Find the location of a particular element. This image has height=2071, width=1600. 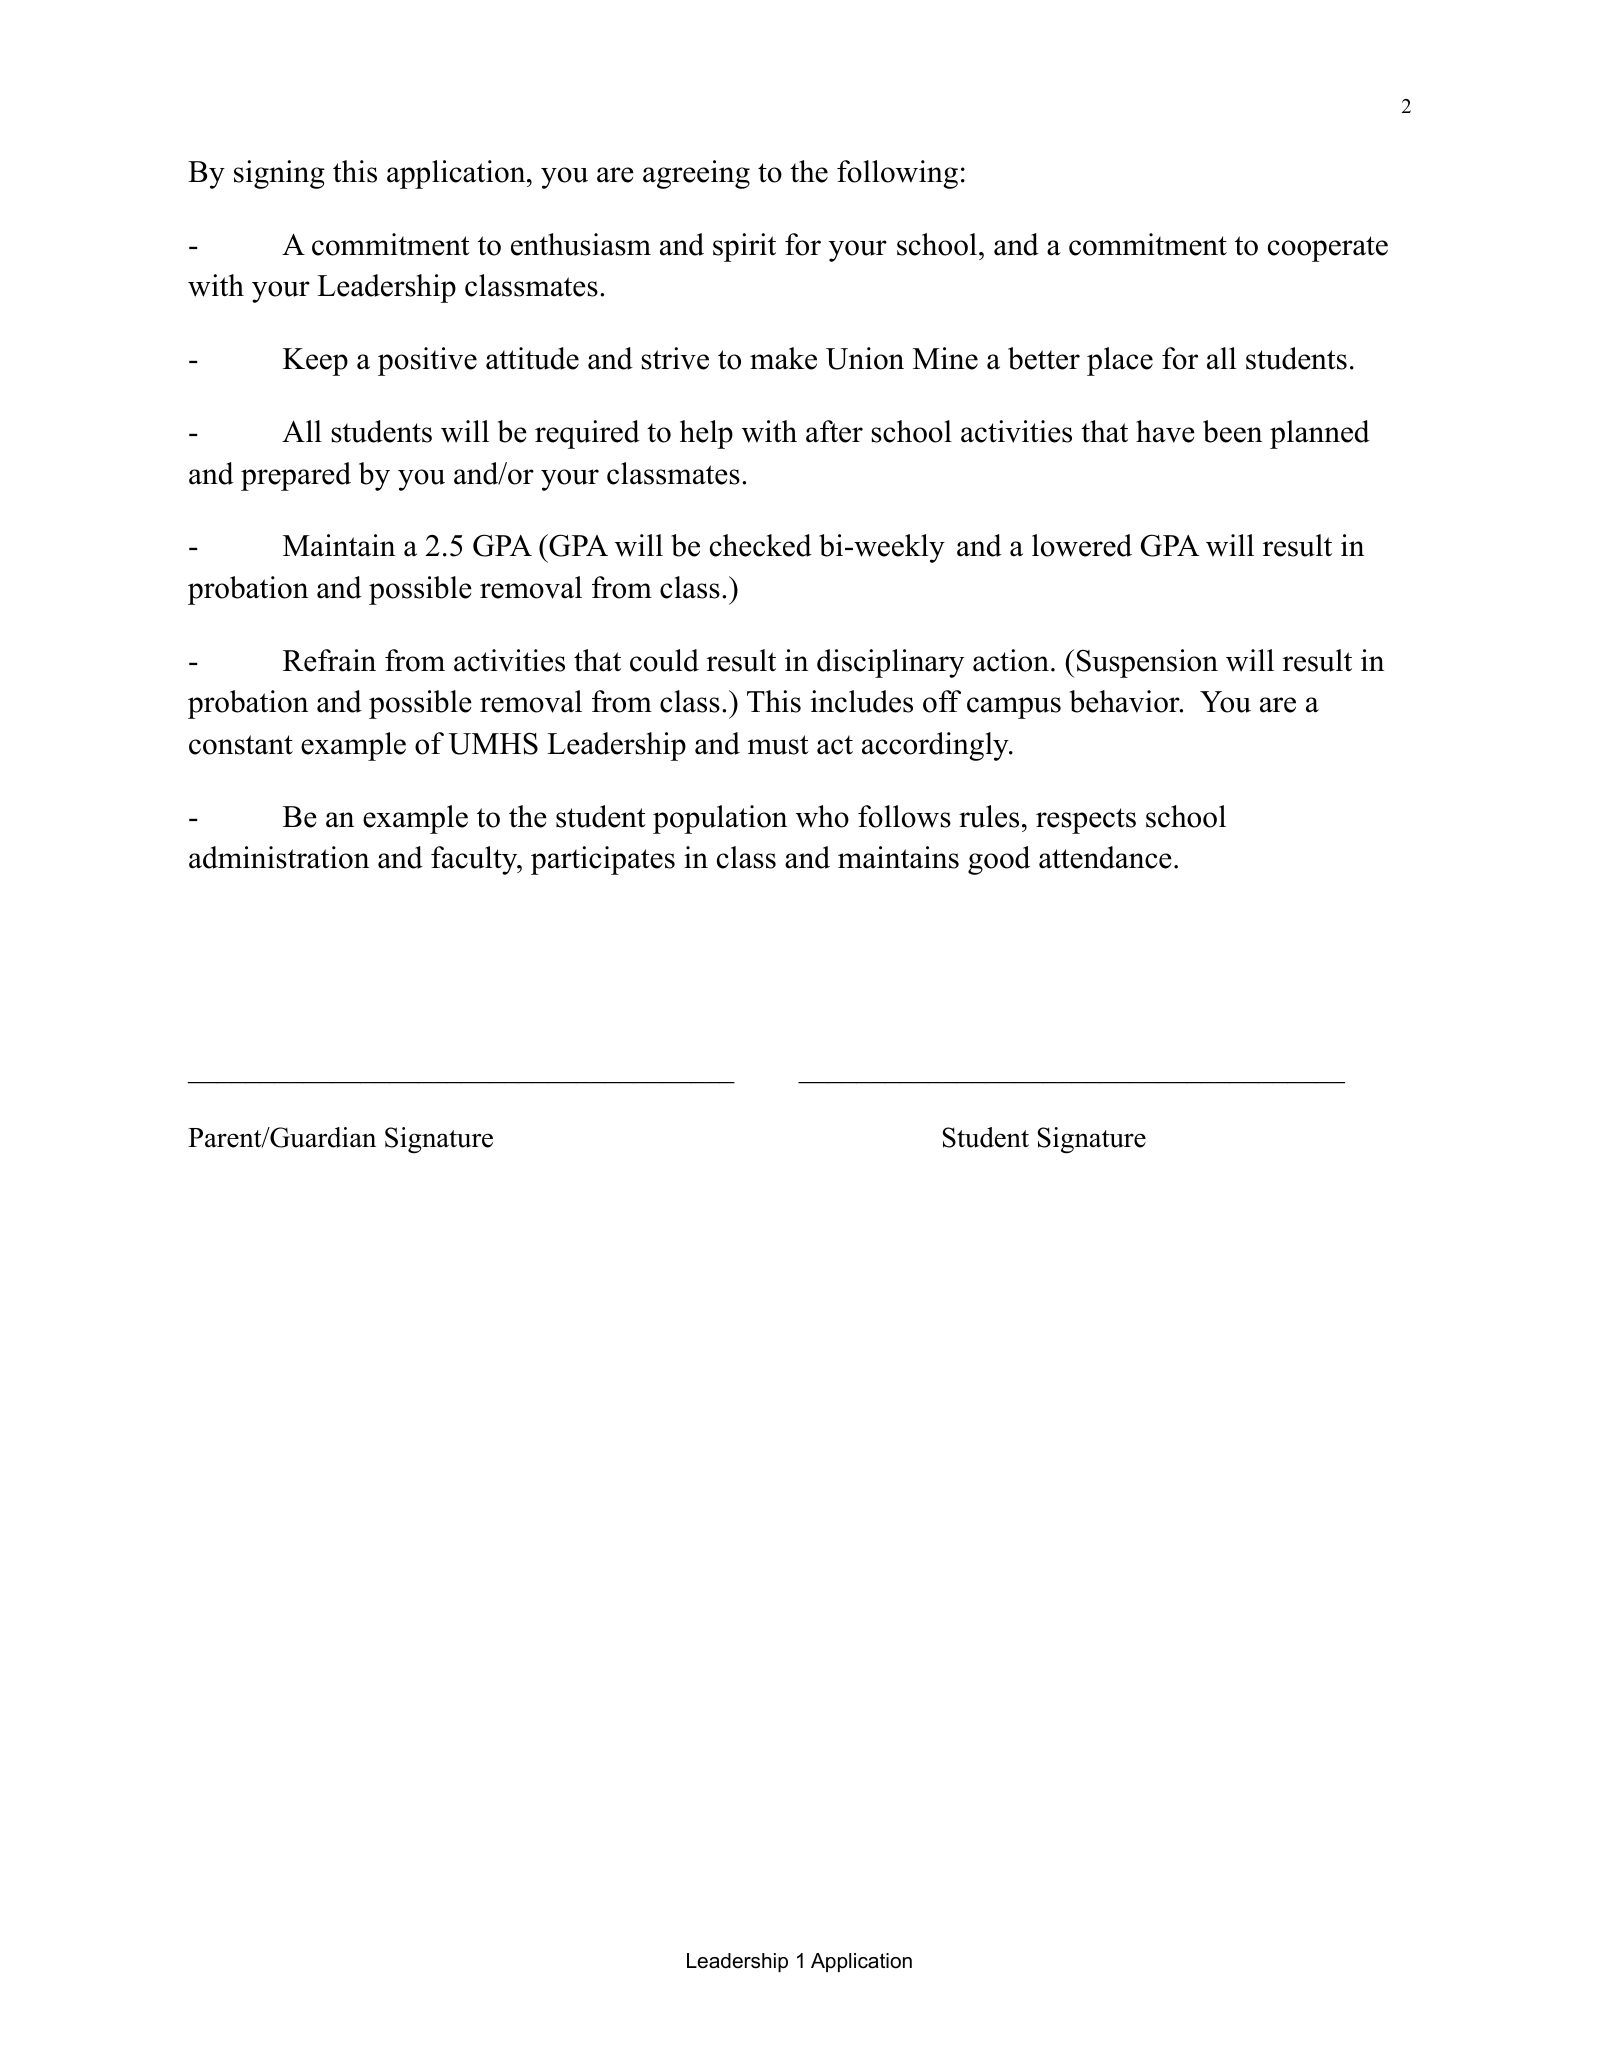

Refrain is located at coordinates (329, 660).
